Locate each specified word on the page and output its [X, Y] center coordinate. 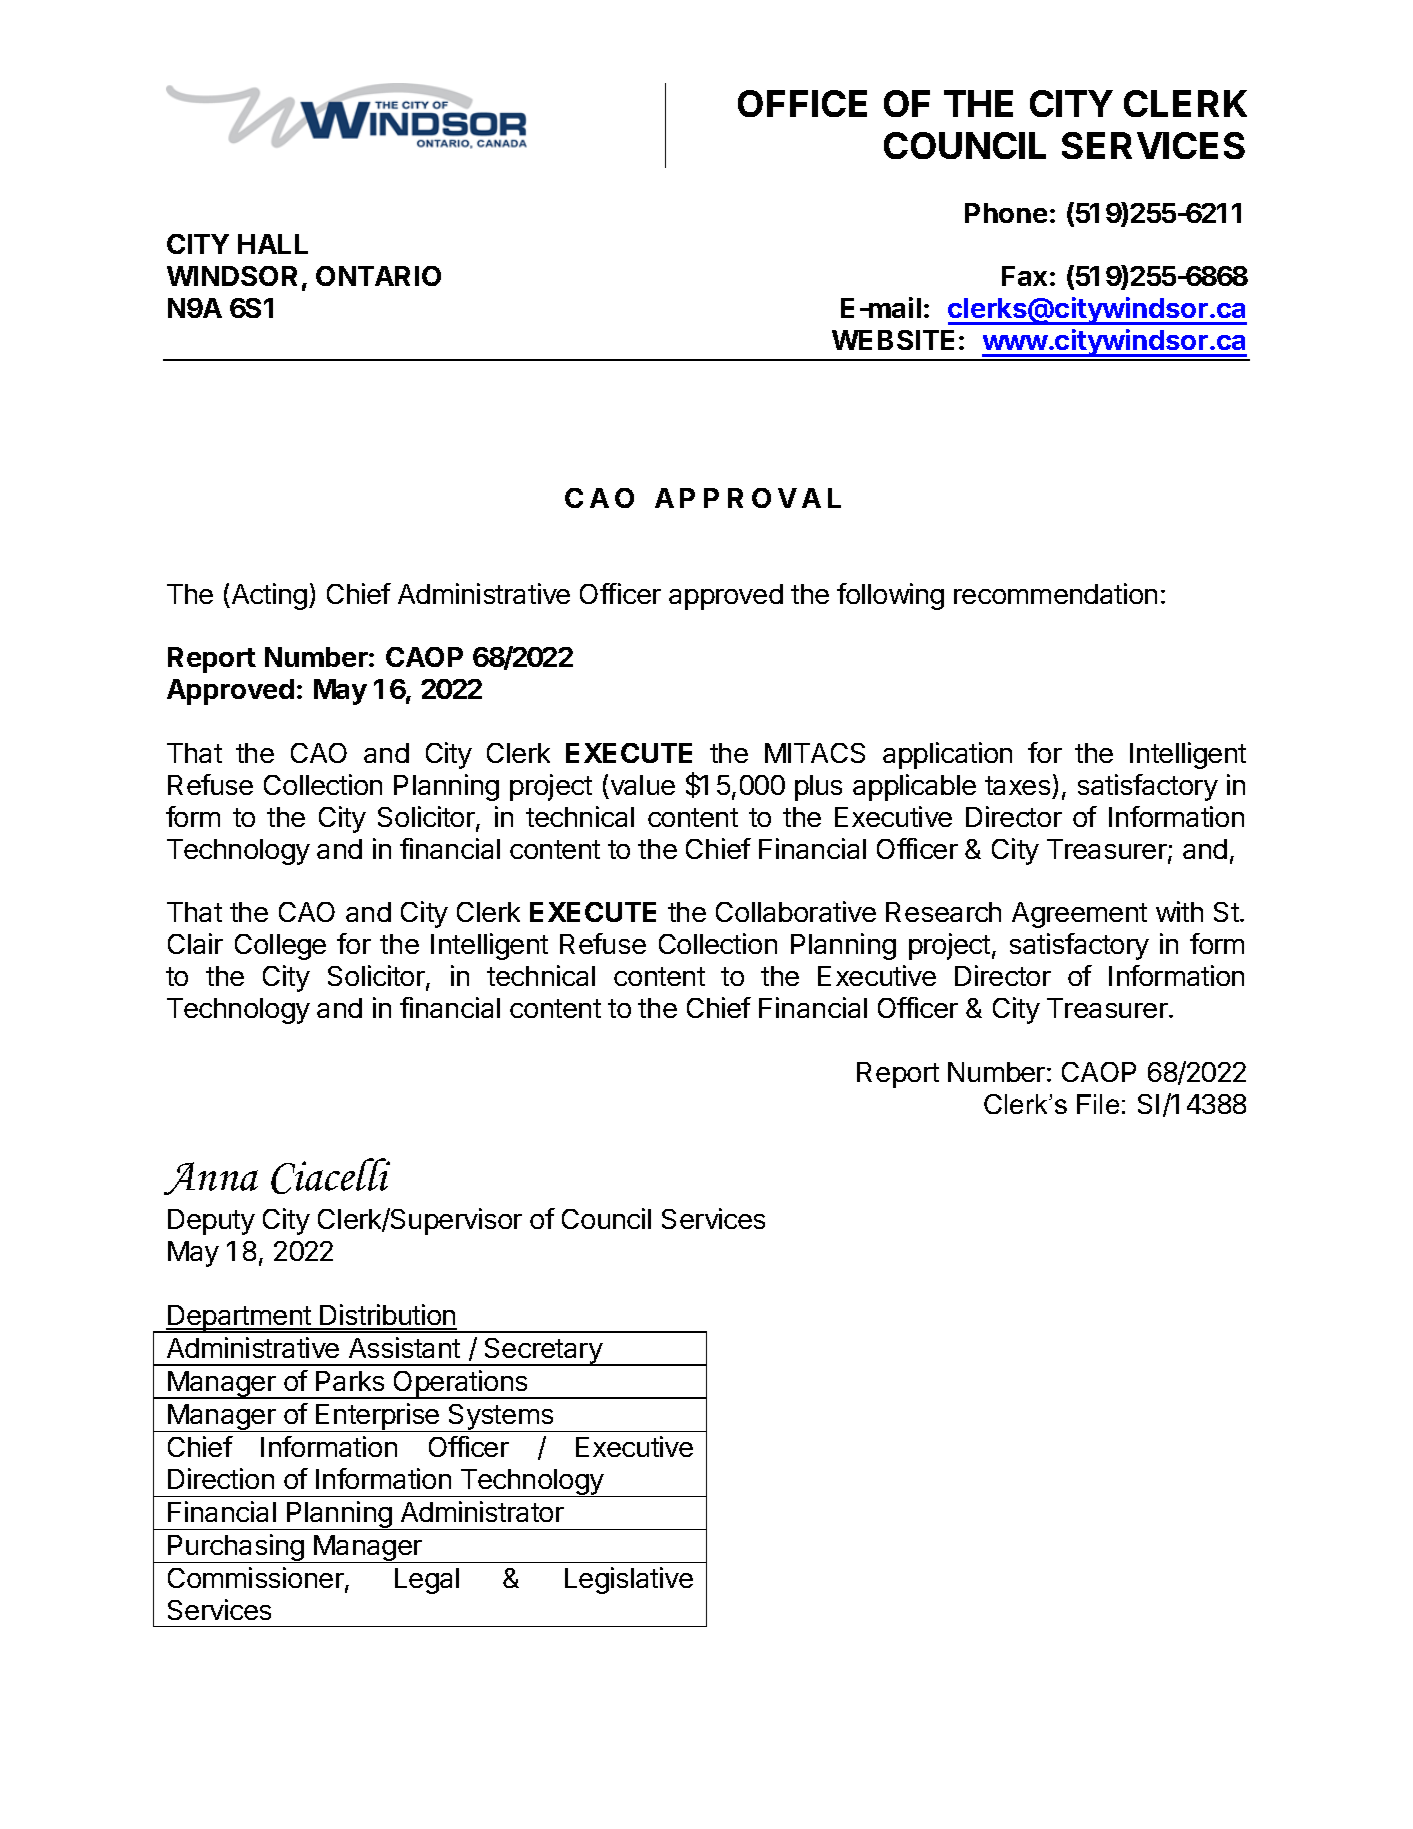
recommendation [1055, 593]
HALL [273, 244]
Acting [268, 596]
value [643, 785]
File [1098, 1104]
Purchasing [236, 1548]
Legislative [629, 1580]
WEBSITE [893, 340]
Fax [1024, 276]
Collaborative [796, 911]
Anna [211, 1178]
